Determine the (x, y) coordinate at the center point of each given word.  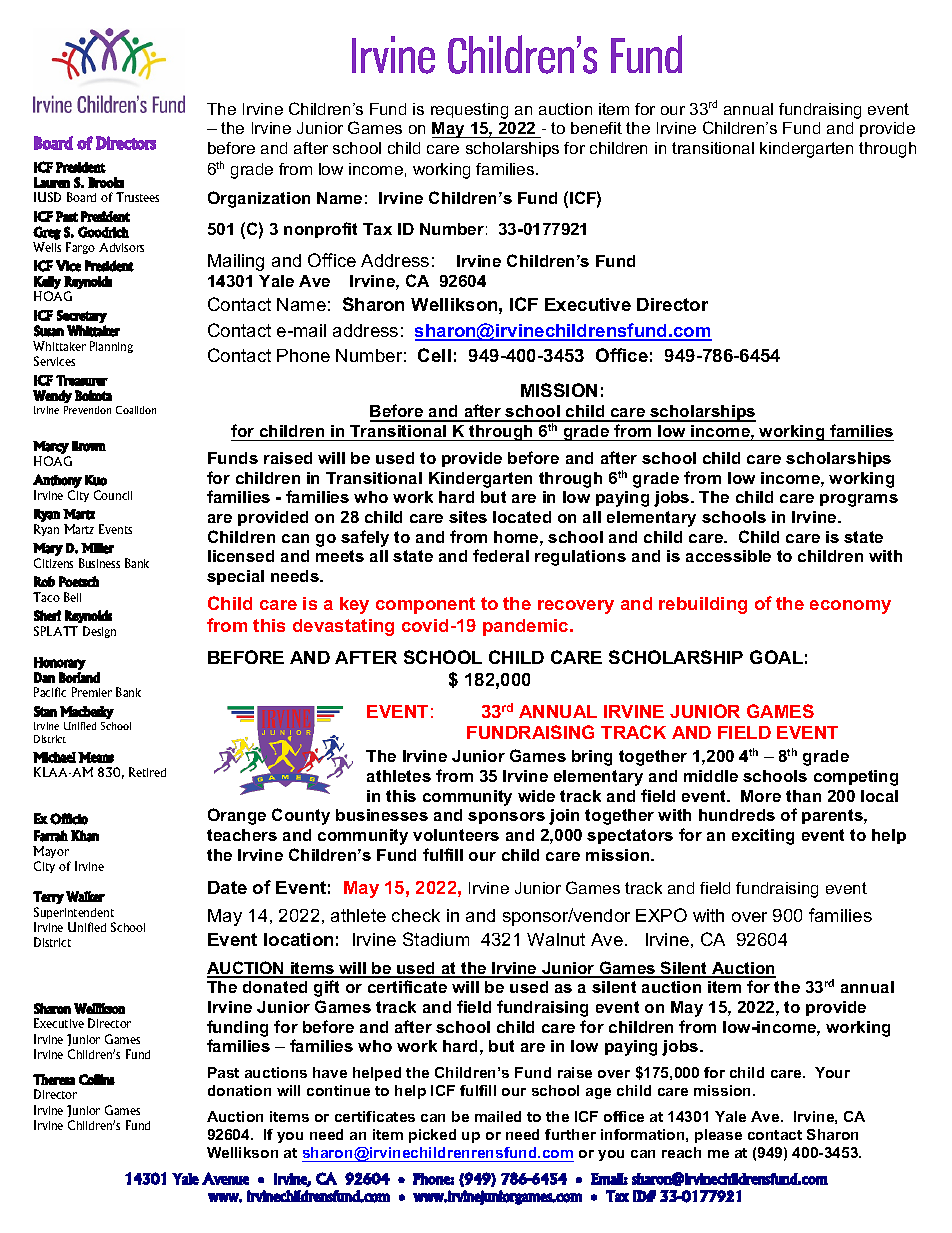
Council (113, 495)
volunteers (456, 835)
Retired (147, 772)
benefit (596, 128)
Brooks (106, 182)
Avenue (225, 1178)
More (761, 796)
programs (859, 500)
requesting (469, 111)
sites (468, 517)
